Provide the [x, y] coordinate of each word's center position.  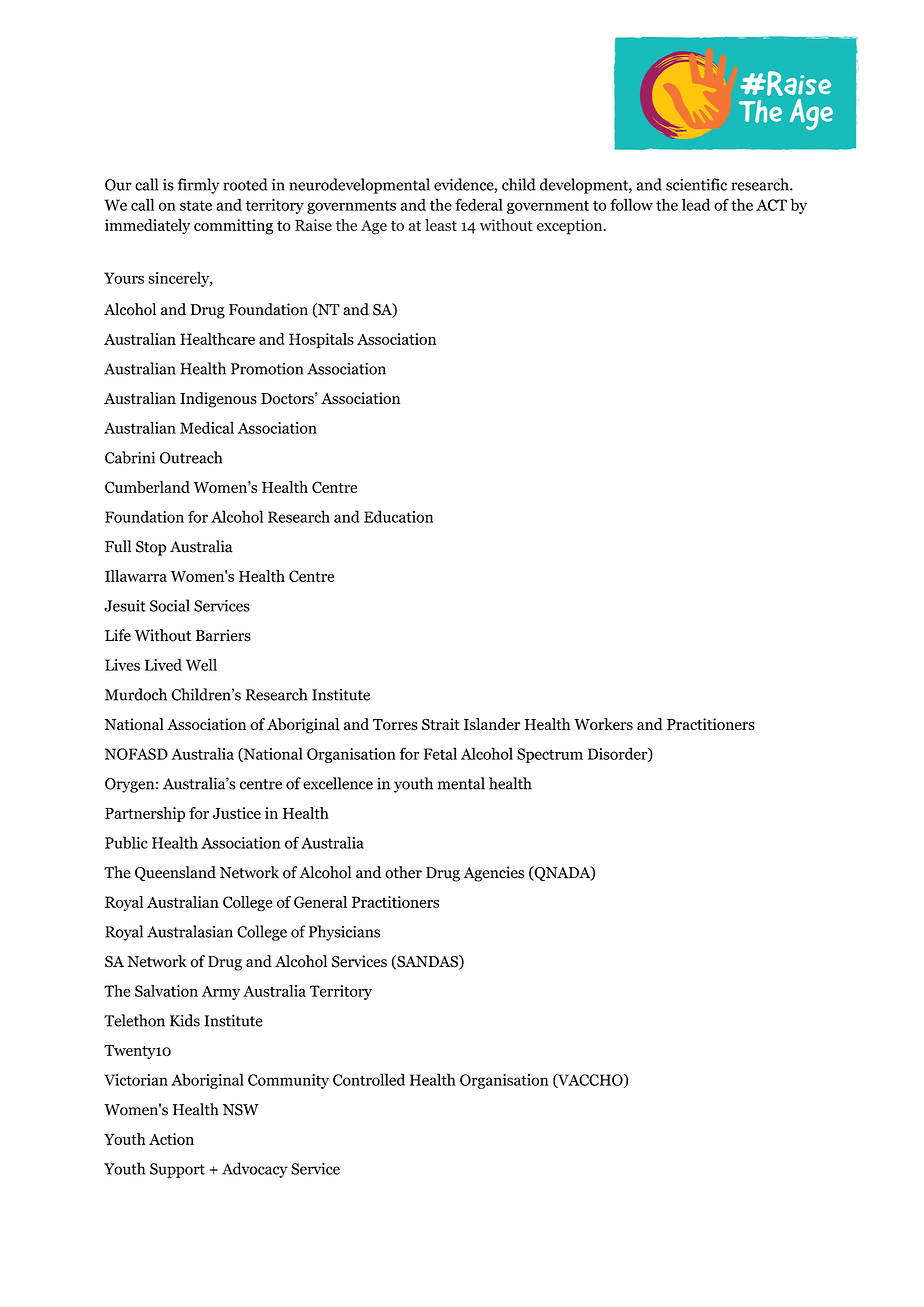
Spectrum [550, 755]
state [196, 205]
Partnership [145, 814]
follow [631, 204]
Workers [603, 724]
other [403, 872]
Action [171, 1139]
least [441, 225]
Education [398, 516]
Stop [151, 548]
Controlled [369, 1079]
